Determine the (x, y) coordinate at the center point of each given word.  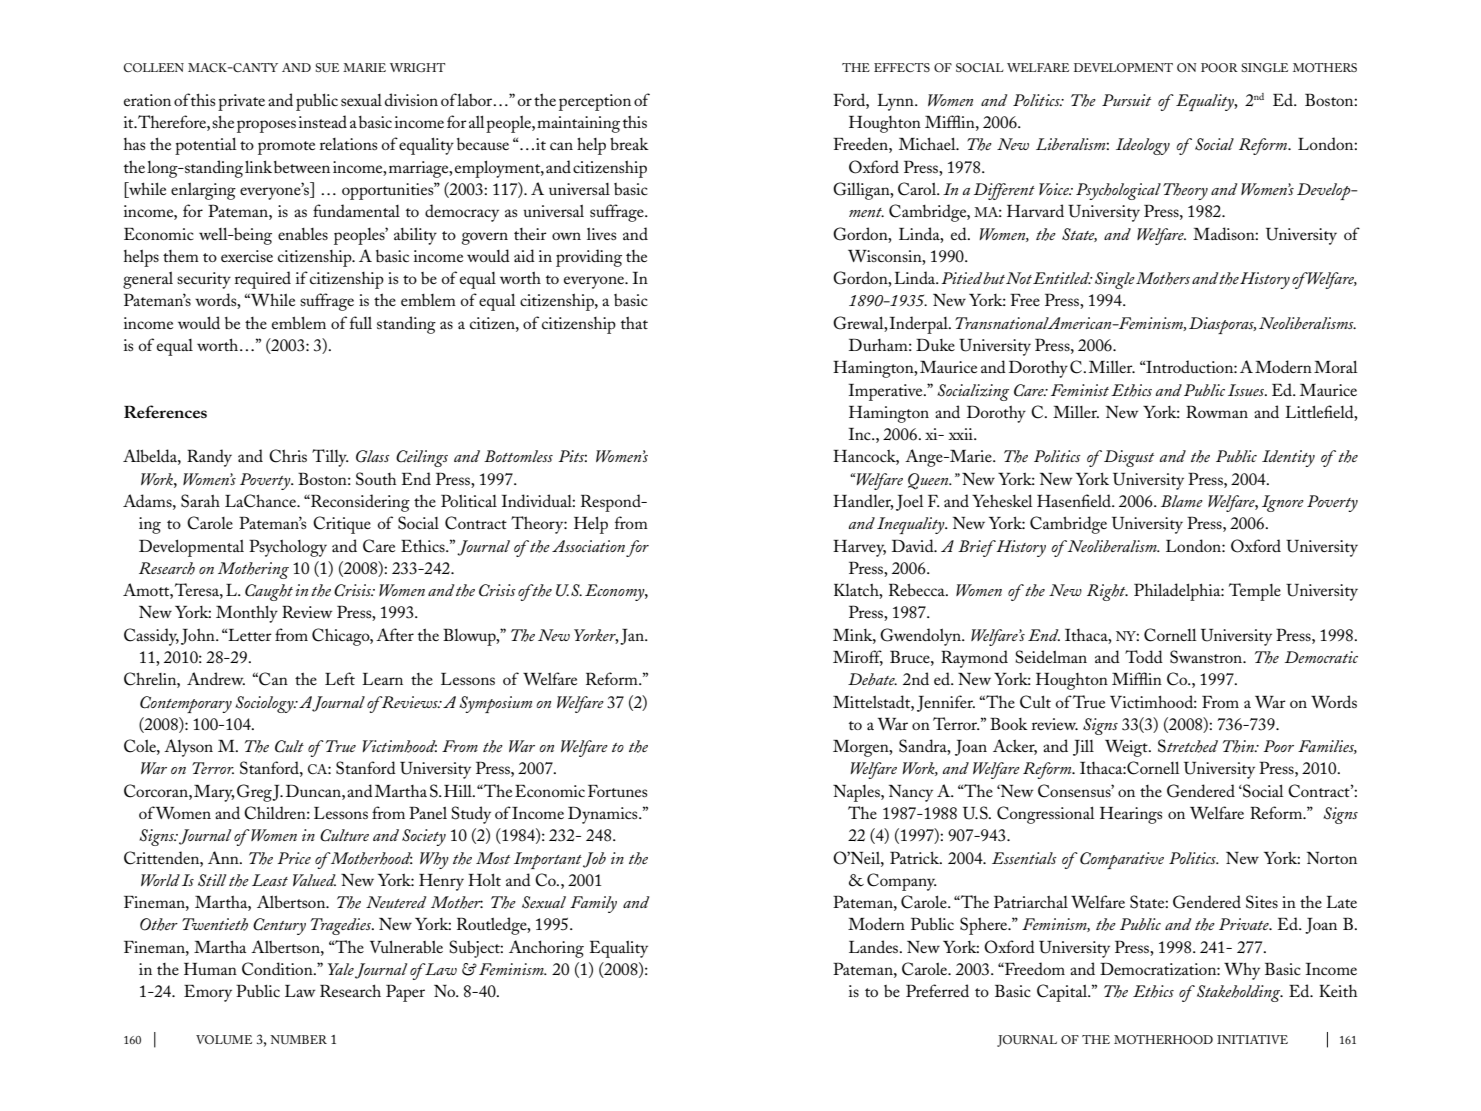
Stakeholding (1240, 993)
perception (595, 102)
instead (323, 121)
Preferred (937, 990)
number (298, 1039)
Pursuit (1126, 100)
